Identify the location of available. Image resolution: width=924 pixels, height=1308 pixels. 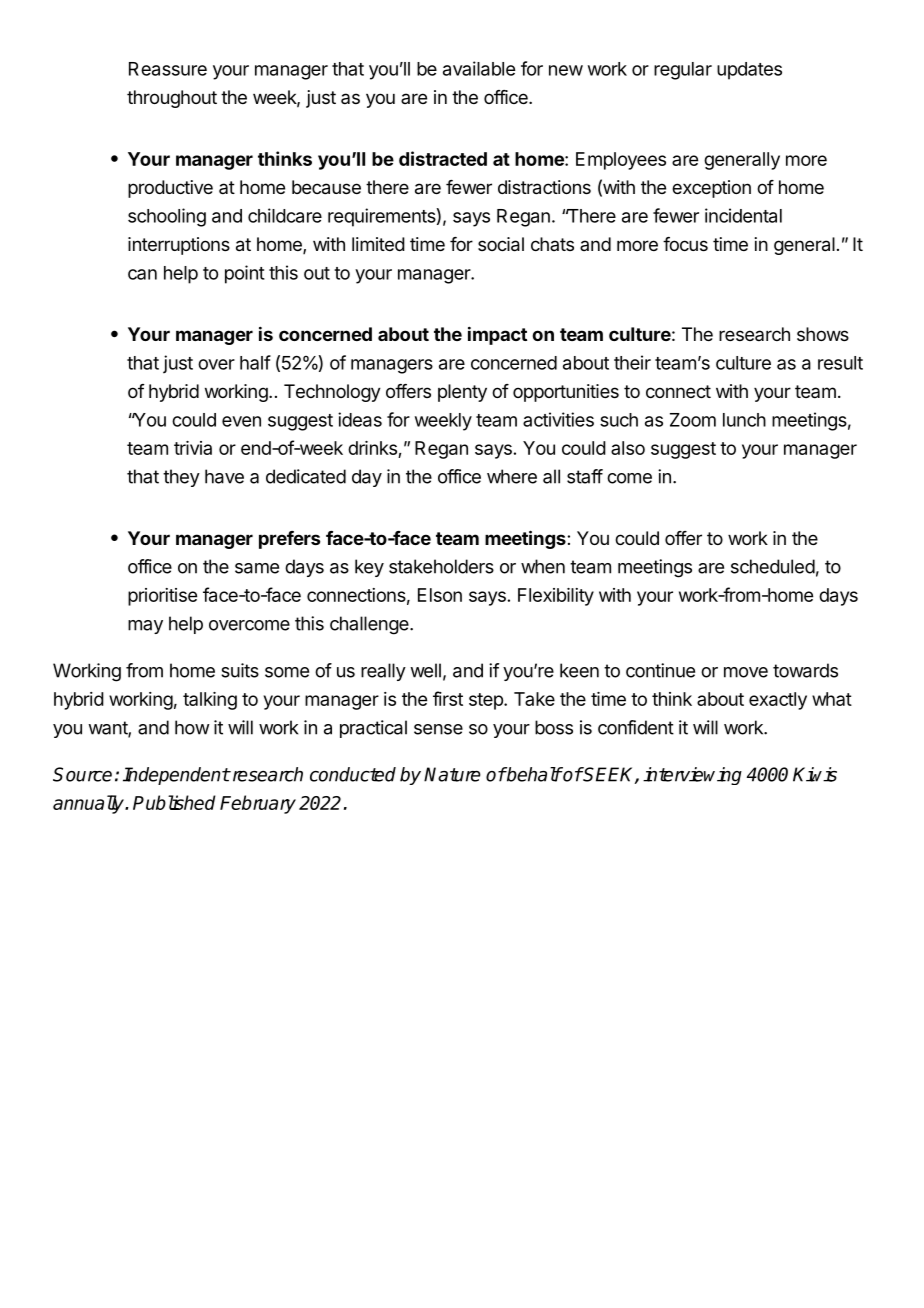
(479, 68).
